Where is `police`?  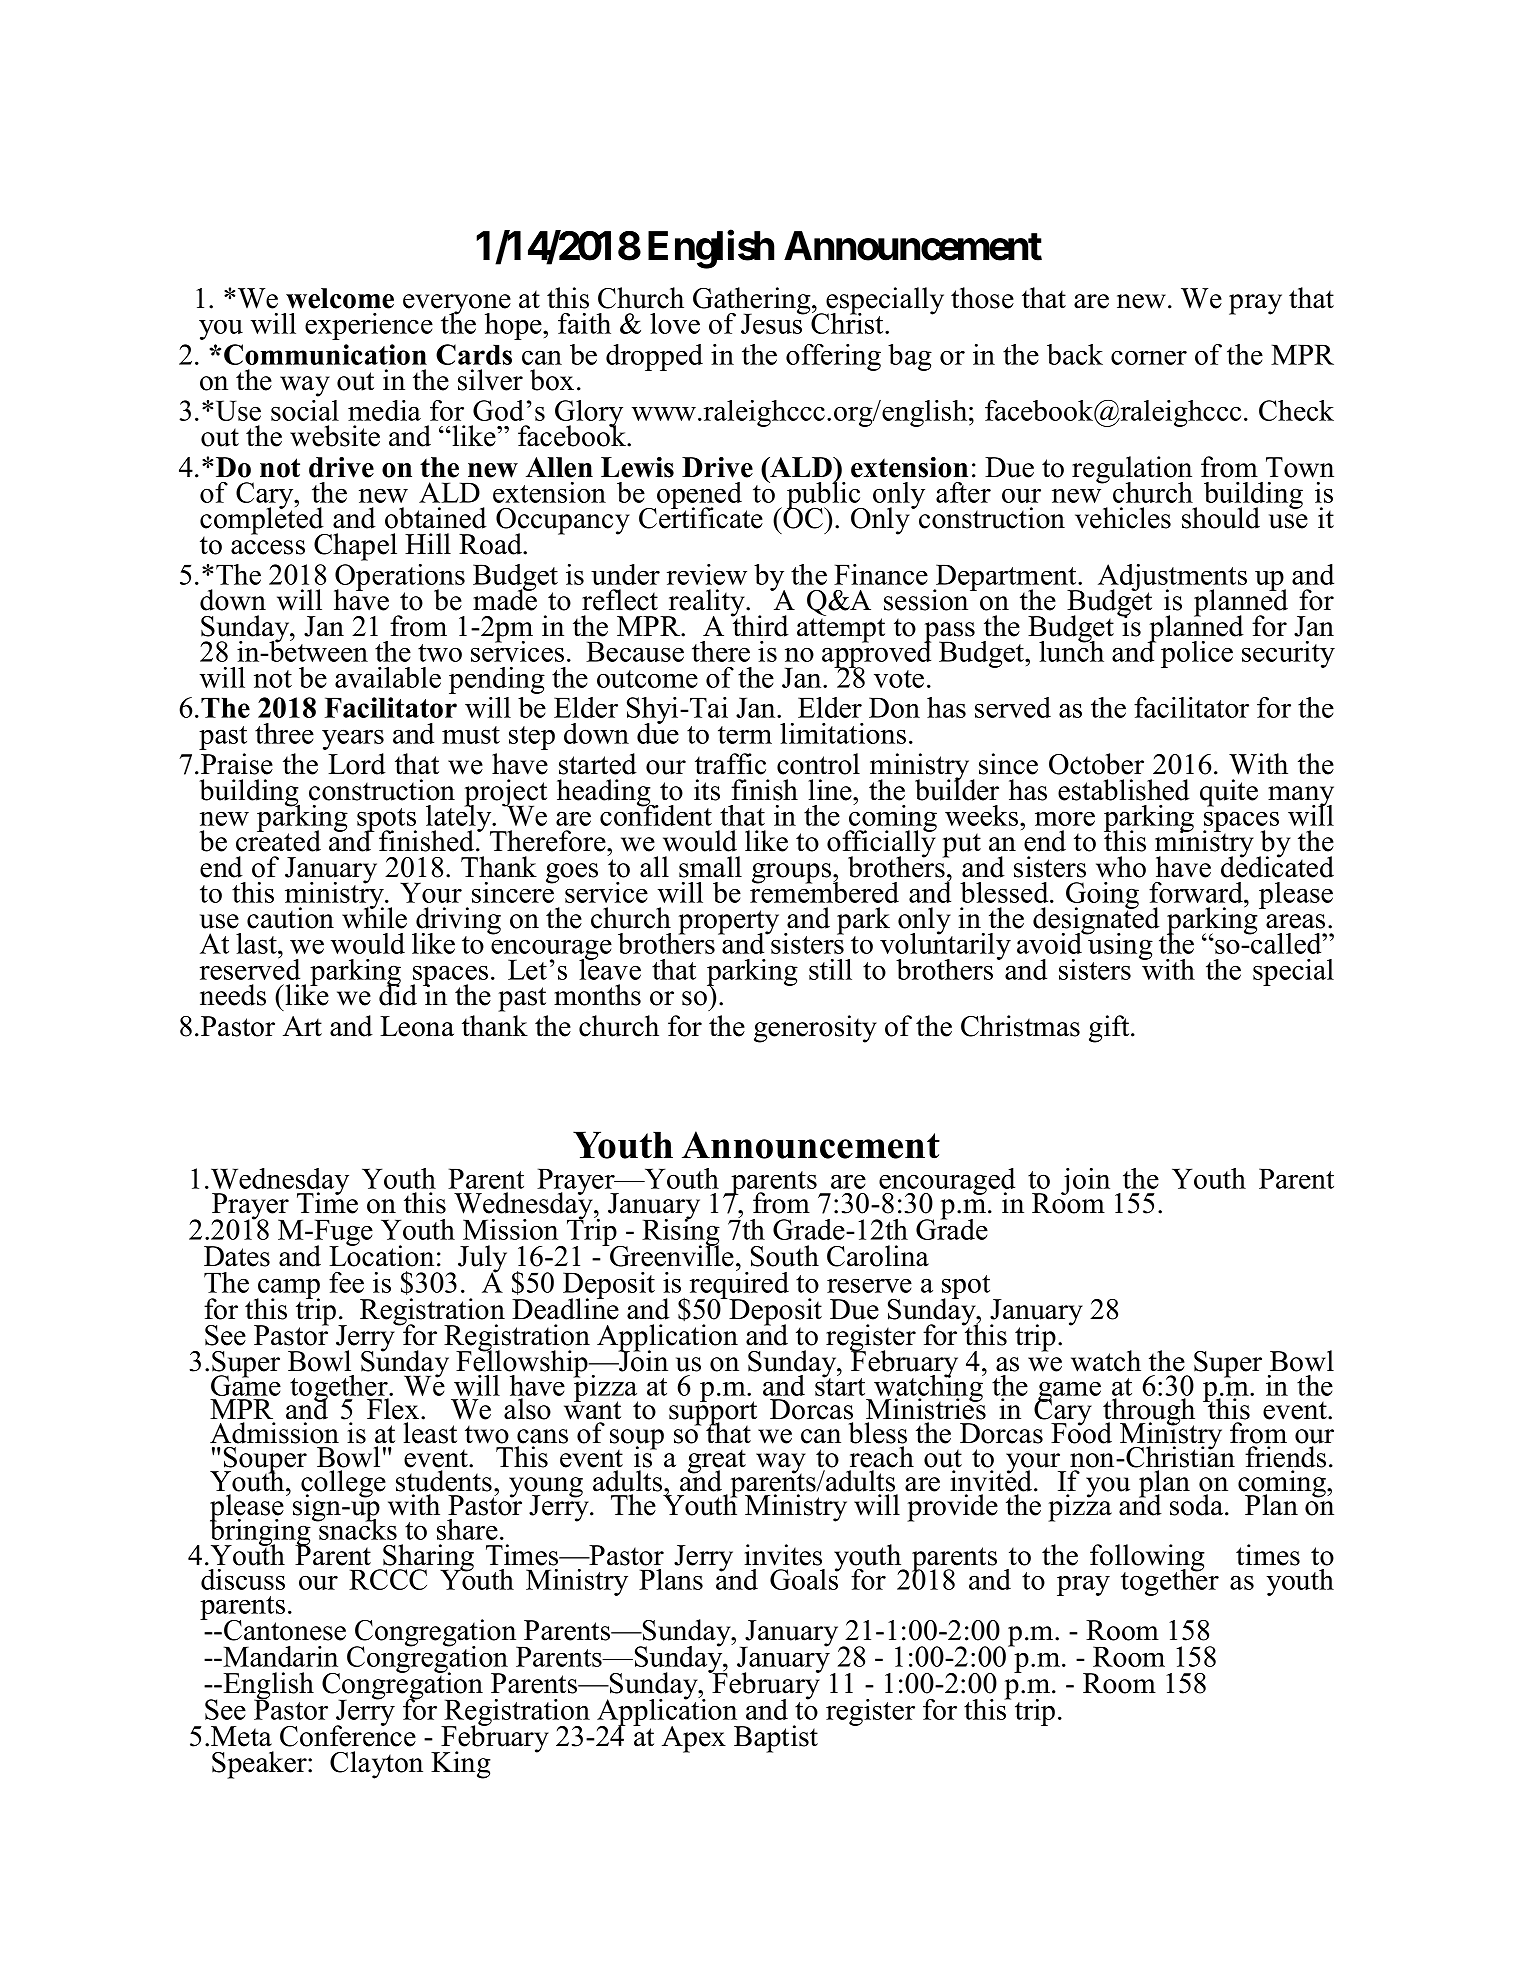
police is located at coordinates (1197, 654).
